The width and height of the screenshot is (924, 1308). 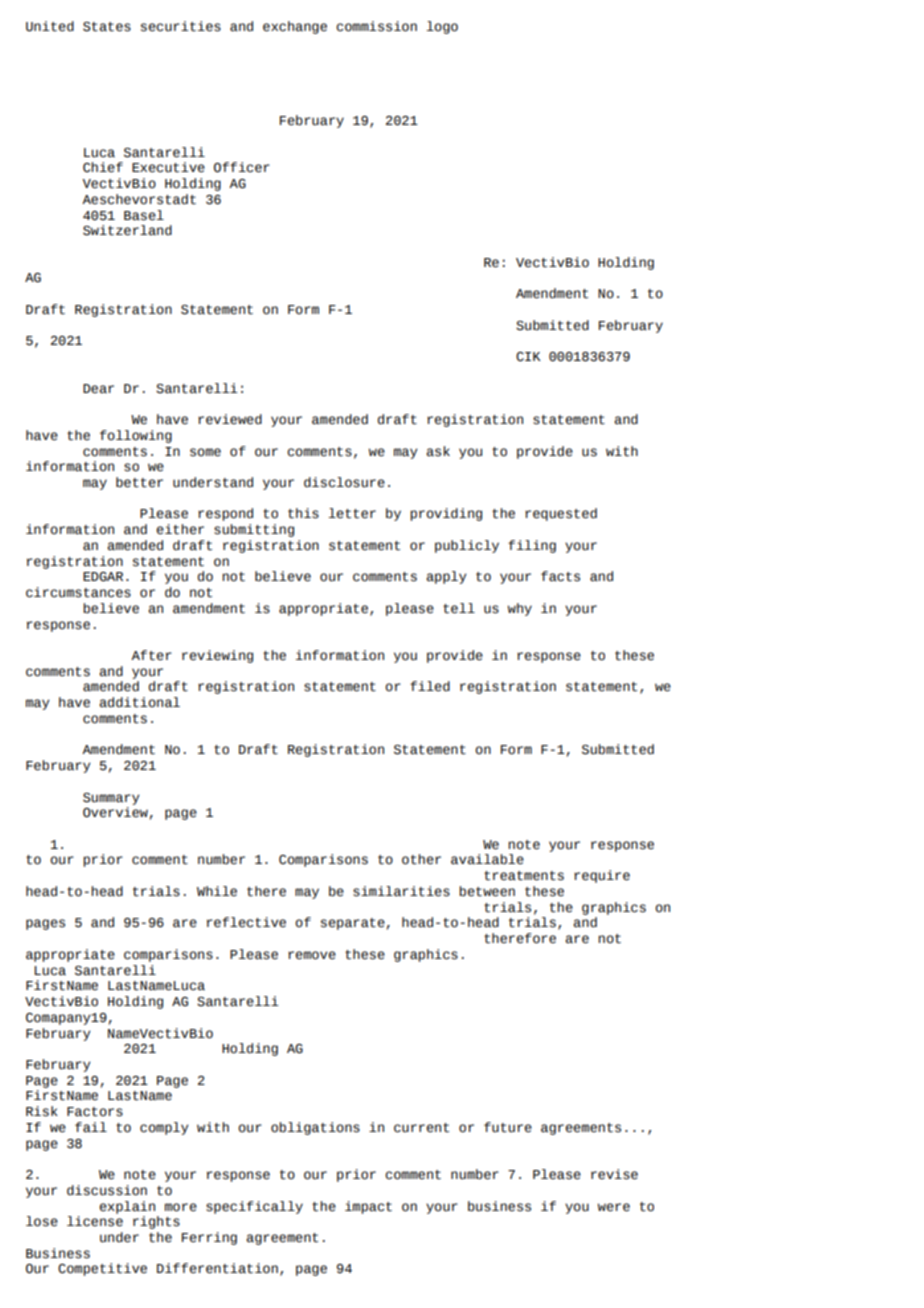 I want to click on license, so click(x=95, y=1221).
